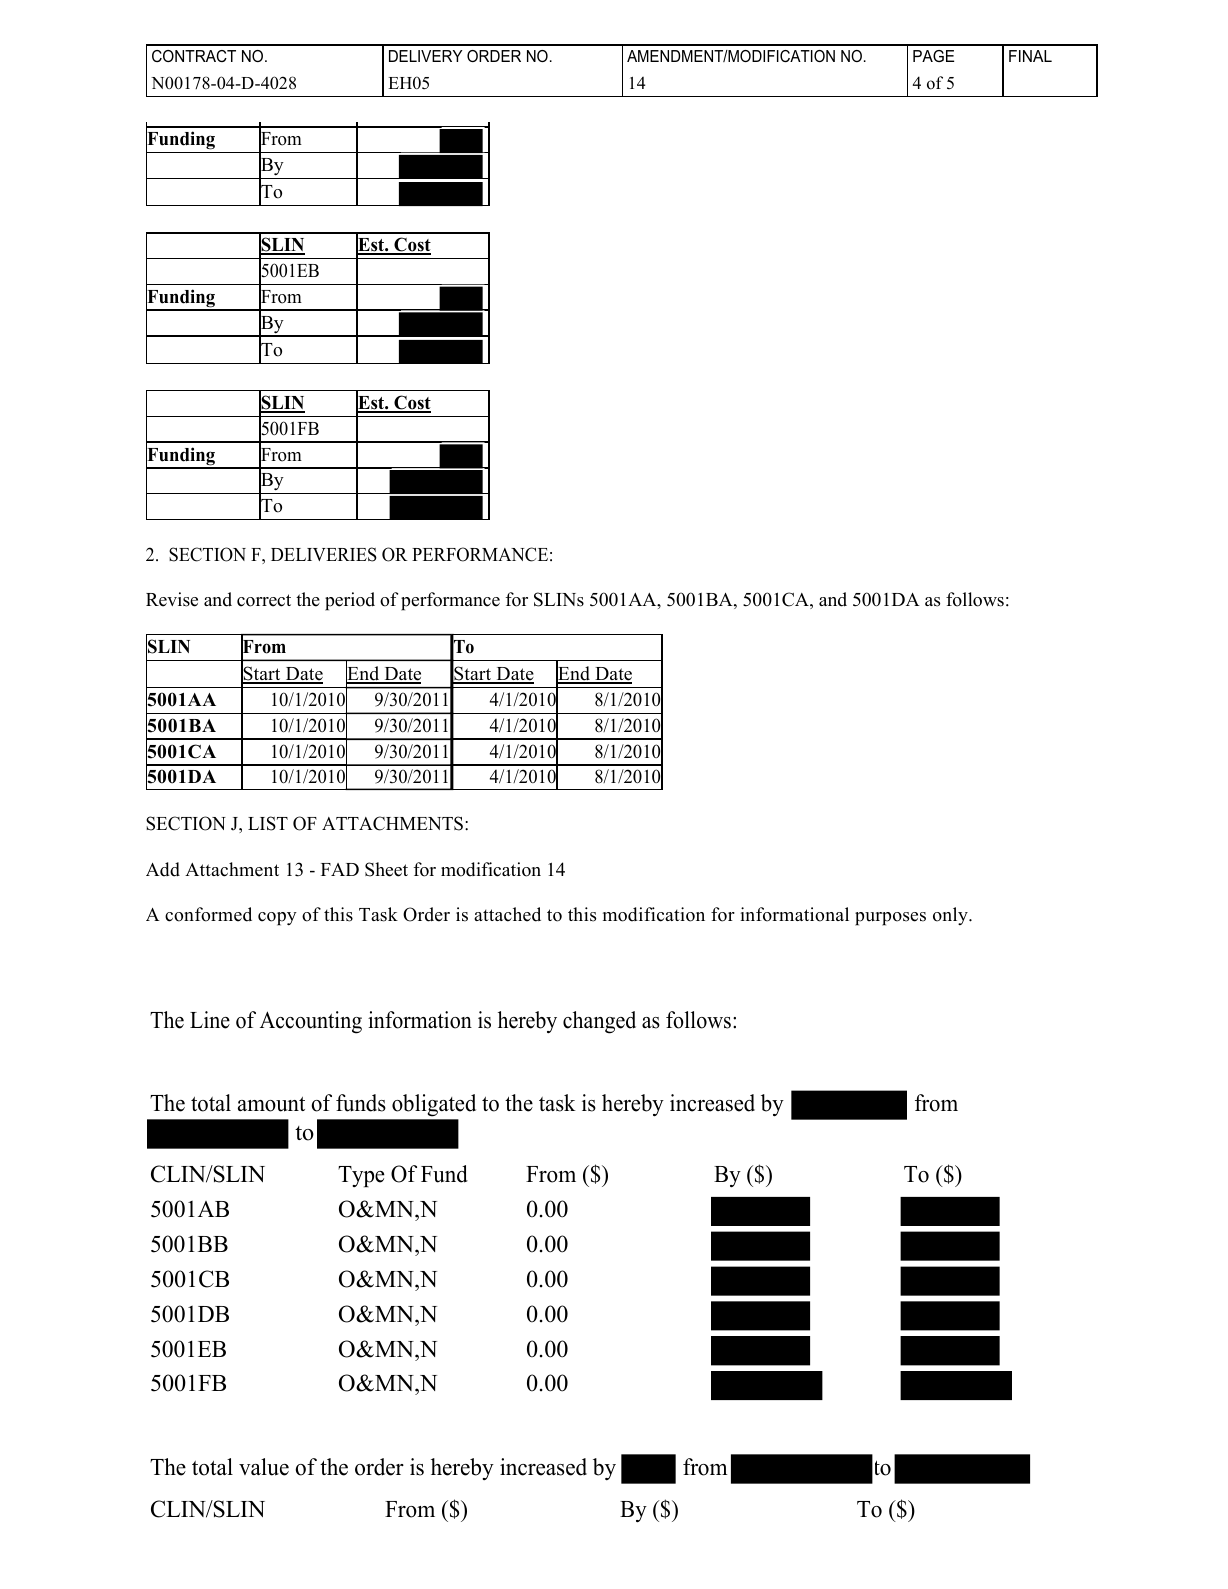  I want to click on only, so click(951, 916).
